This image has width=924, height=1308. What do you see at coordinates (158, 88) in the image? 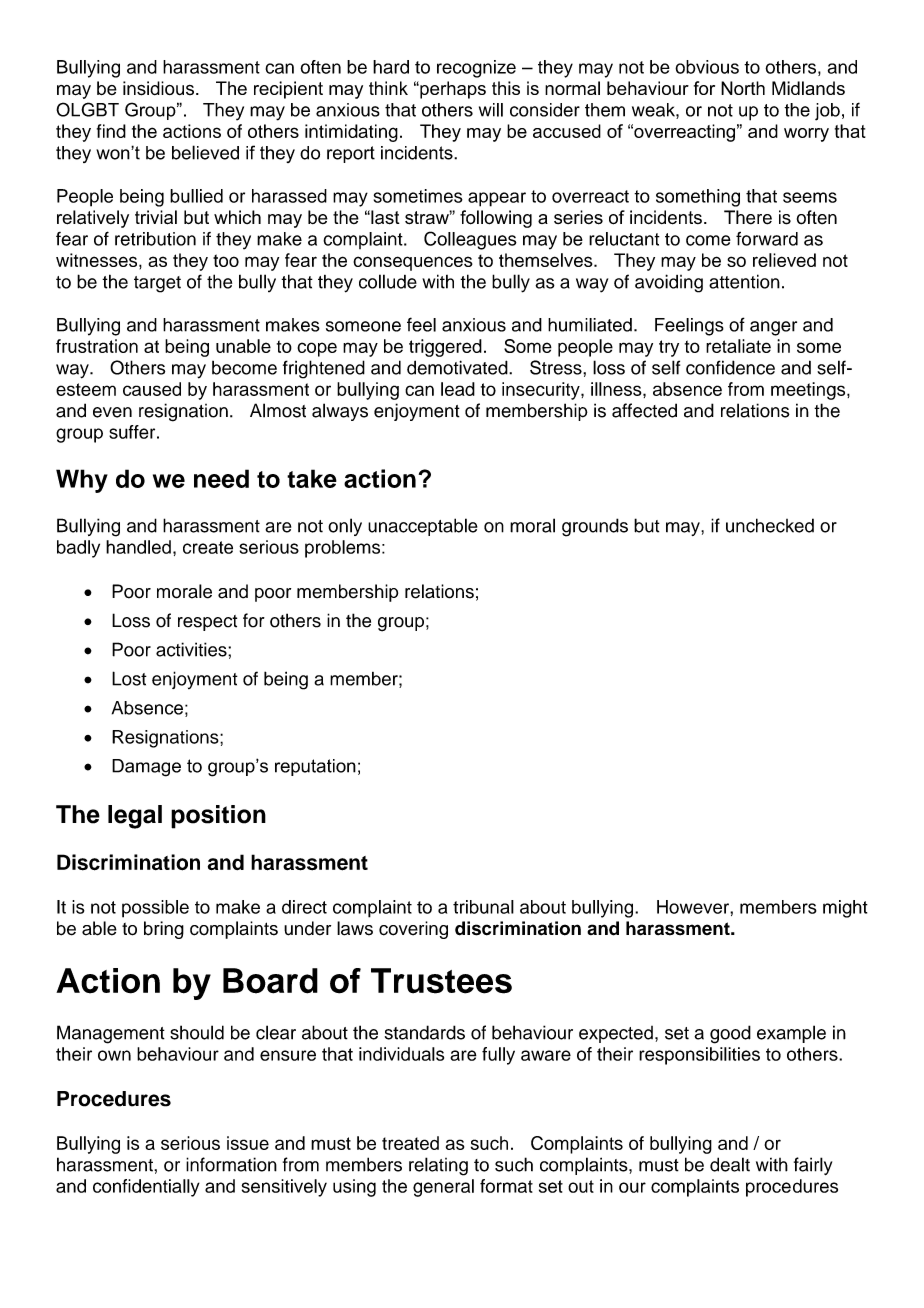
I see `insidious` at bounding box center [158, 88].
